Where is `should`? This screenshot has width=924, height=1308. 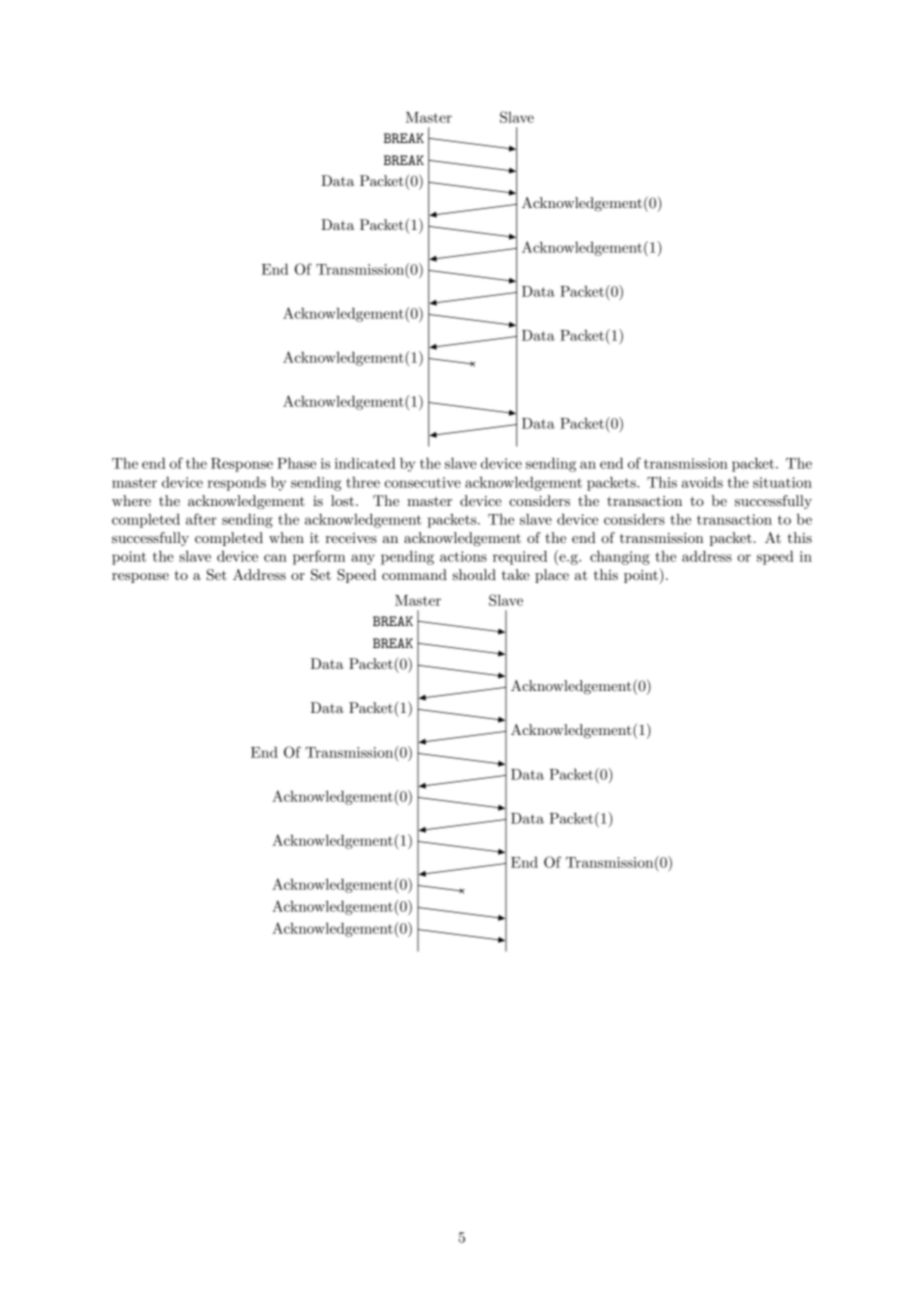 should is located at coordinates (474, 574).
